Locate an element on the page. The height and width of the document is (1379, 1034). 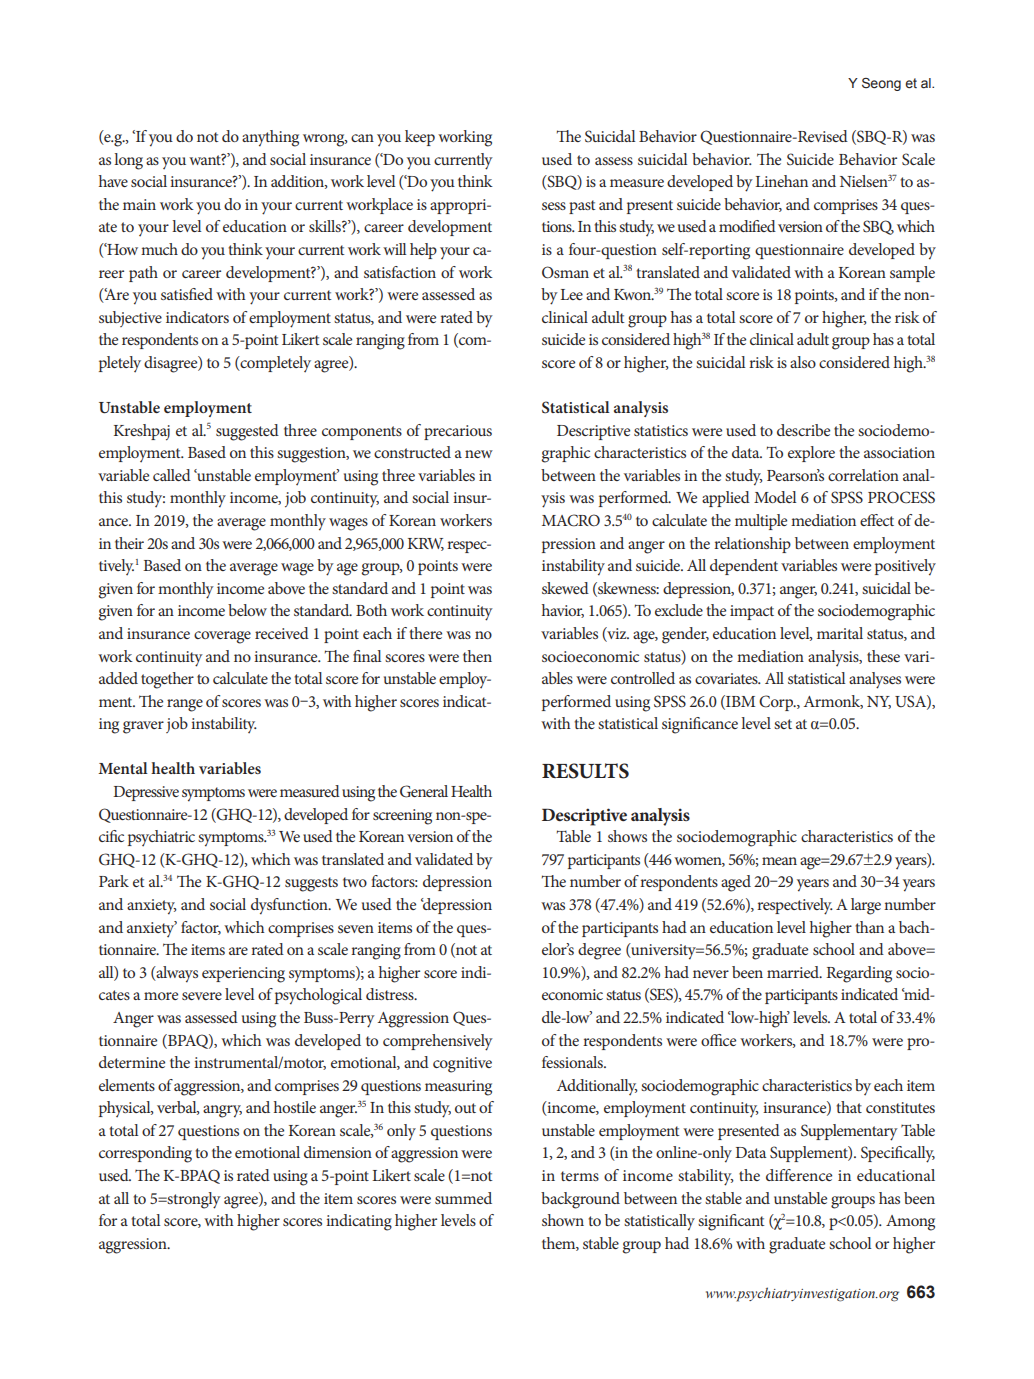
then is located at coordinates (477, 656).
